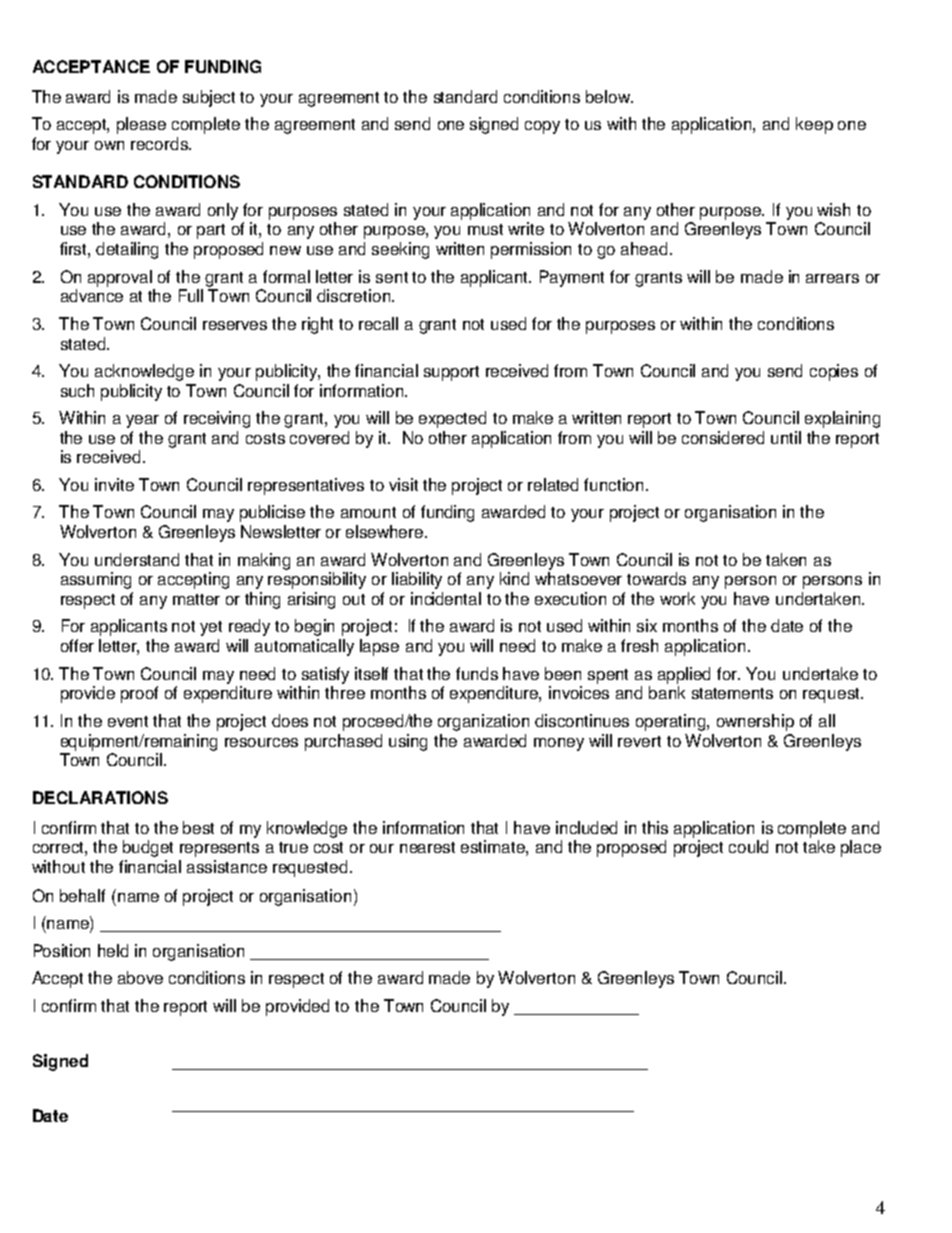  What do you see at coordinates (191, 295) in the screenshot?
I see `Full` at bounding box center [191, 295].
